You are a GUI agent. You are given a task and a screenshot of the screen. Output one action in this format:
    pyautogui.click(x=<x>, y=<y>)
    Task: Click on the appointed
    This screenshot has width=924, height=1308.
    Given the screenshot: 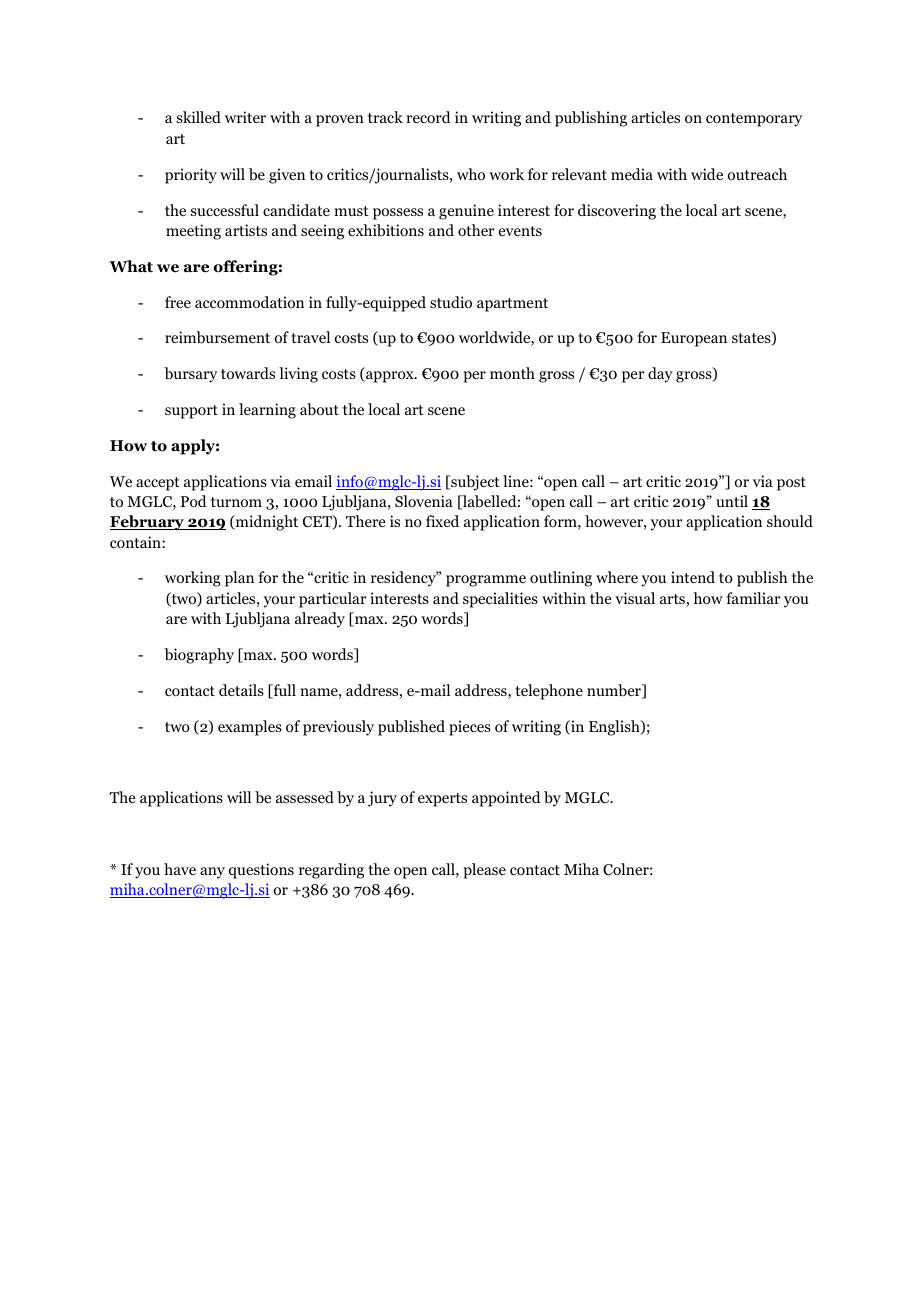 What is the action you would take?
    pyautogui.click(x=506, y=799)
